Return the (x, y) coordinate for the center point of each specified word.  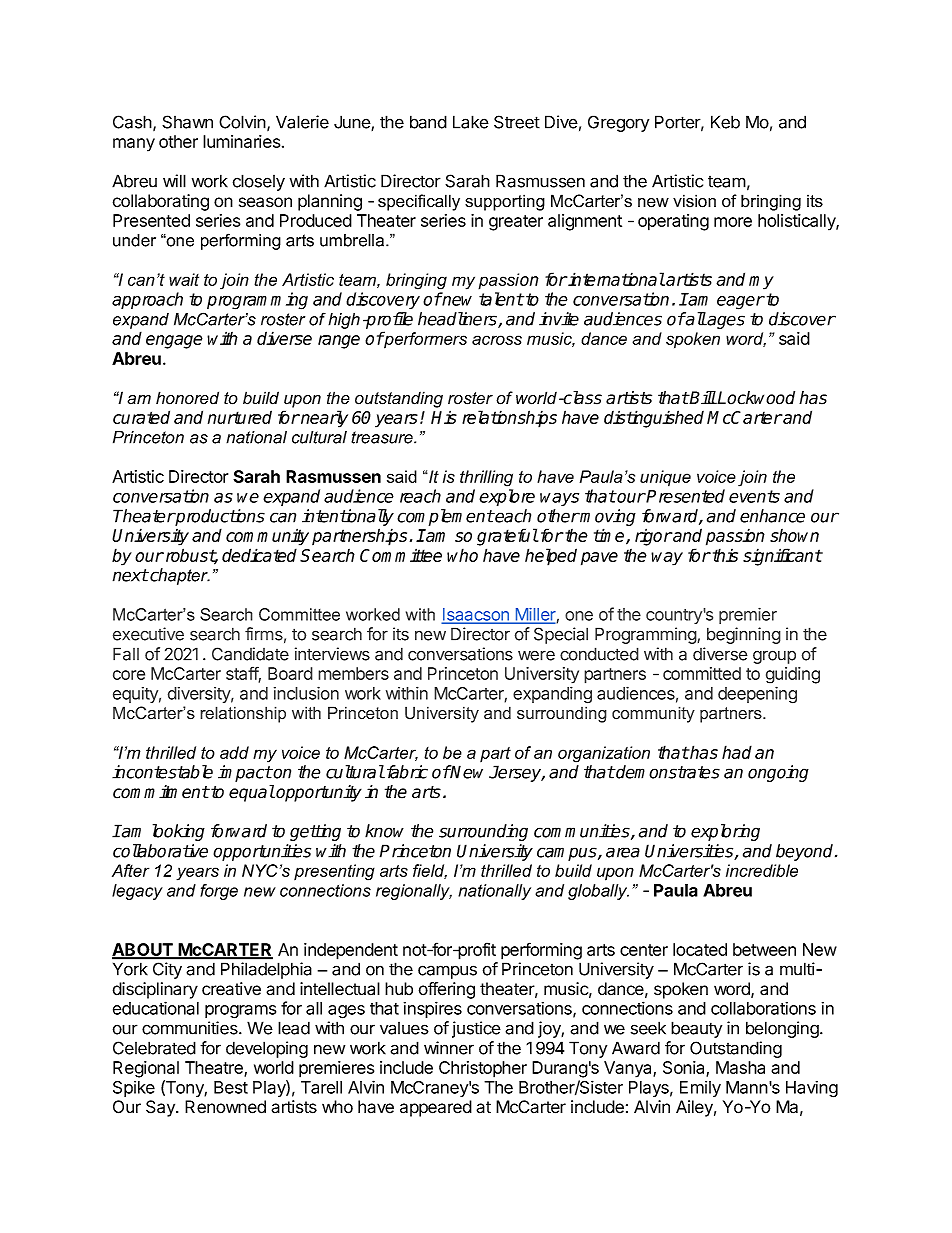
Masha (740, 1067)
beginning (744, 635)
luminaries (241, 141)
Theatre (215, 1068)
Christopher (483, 1069)
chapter (179, 576)
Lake (471, 122)
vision (694, 201)
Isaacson (476, 615)
